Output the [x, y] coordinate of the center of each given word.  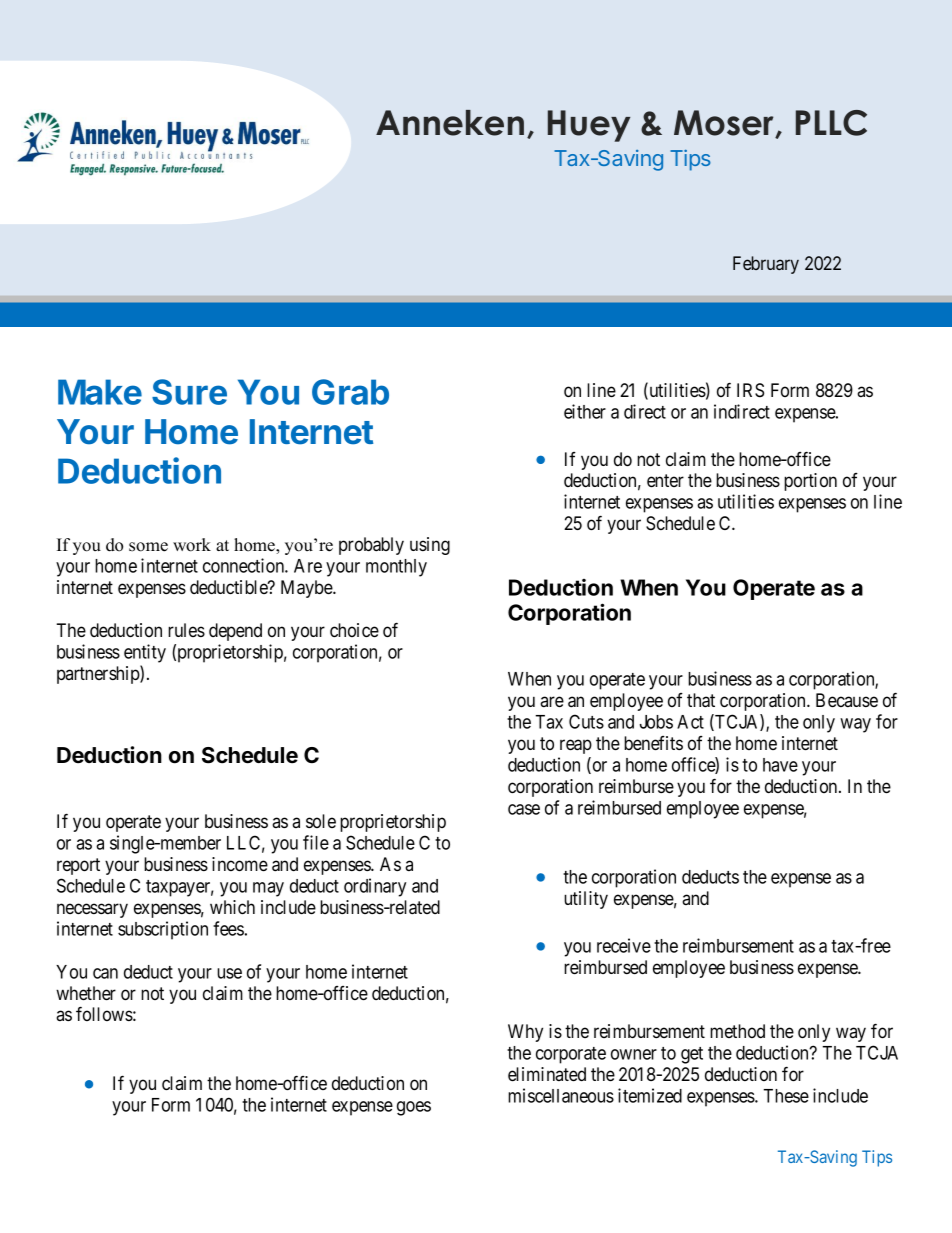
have [780, 765]
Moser [725, 124]
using [430, 546]
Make [100, 392]
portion [810, 482]
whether [86, 993]
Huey [589, 126]
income [240, 864]
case [524, 809]
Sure [189, 392]
